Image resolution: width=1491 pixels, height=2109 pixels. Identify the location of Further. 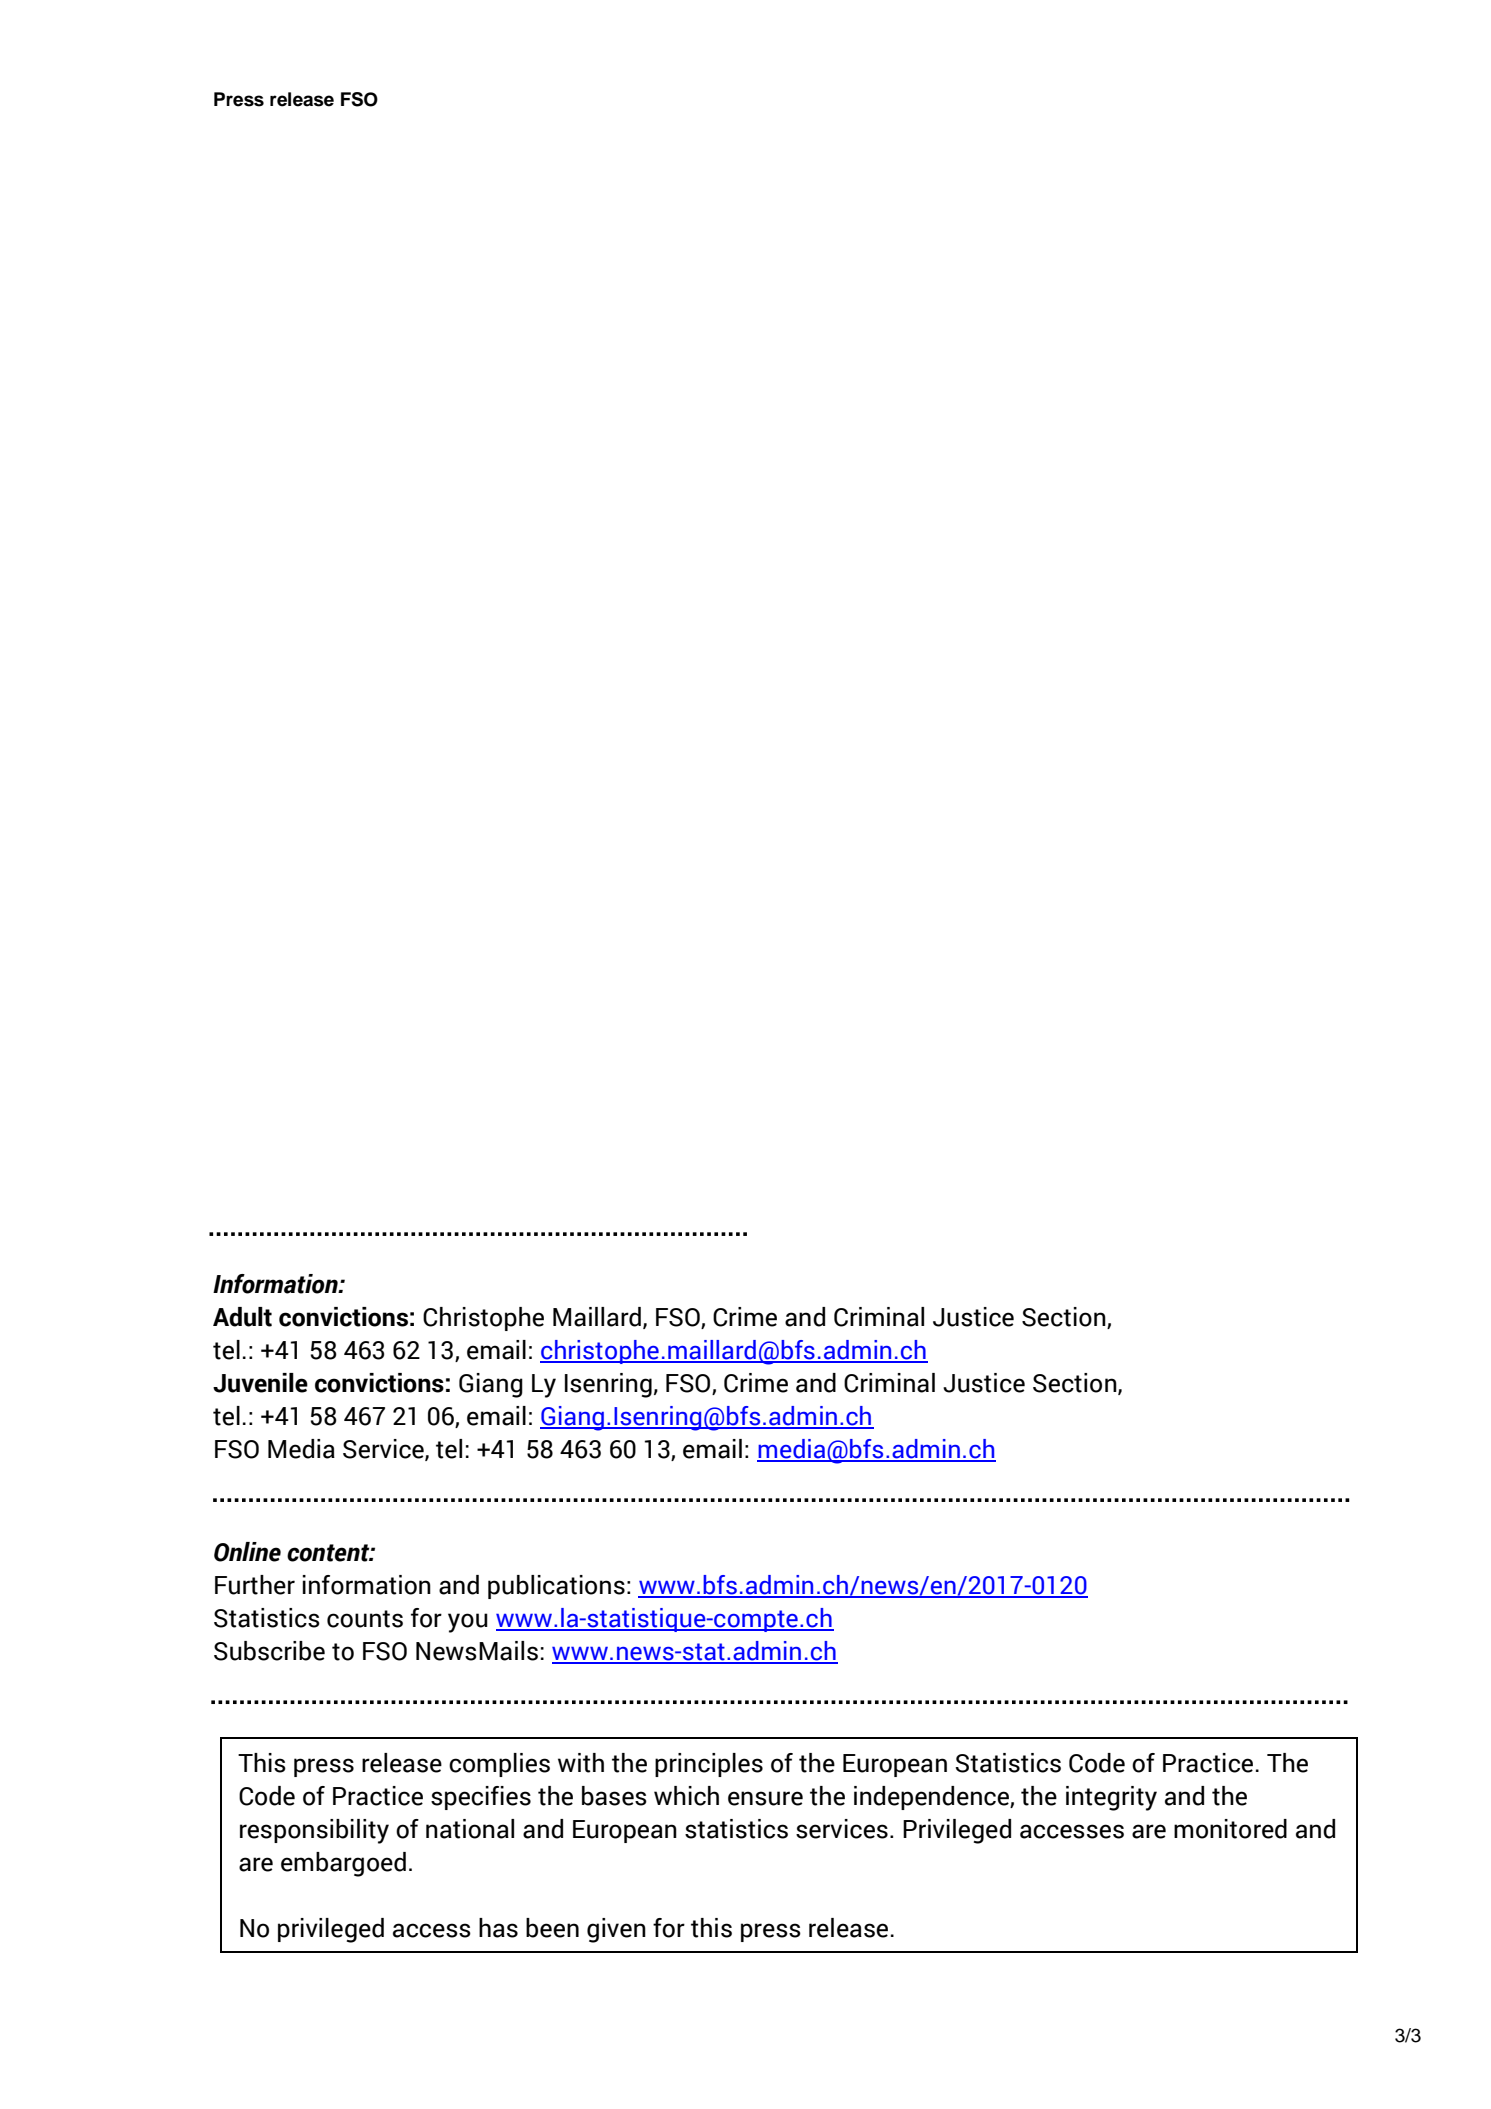
(255, 1585).
